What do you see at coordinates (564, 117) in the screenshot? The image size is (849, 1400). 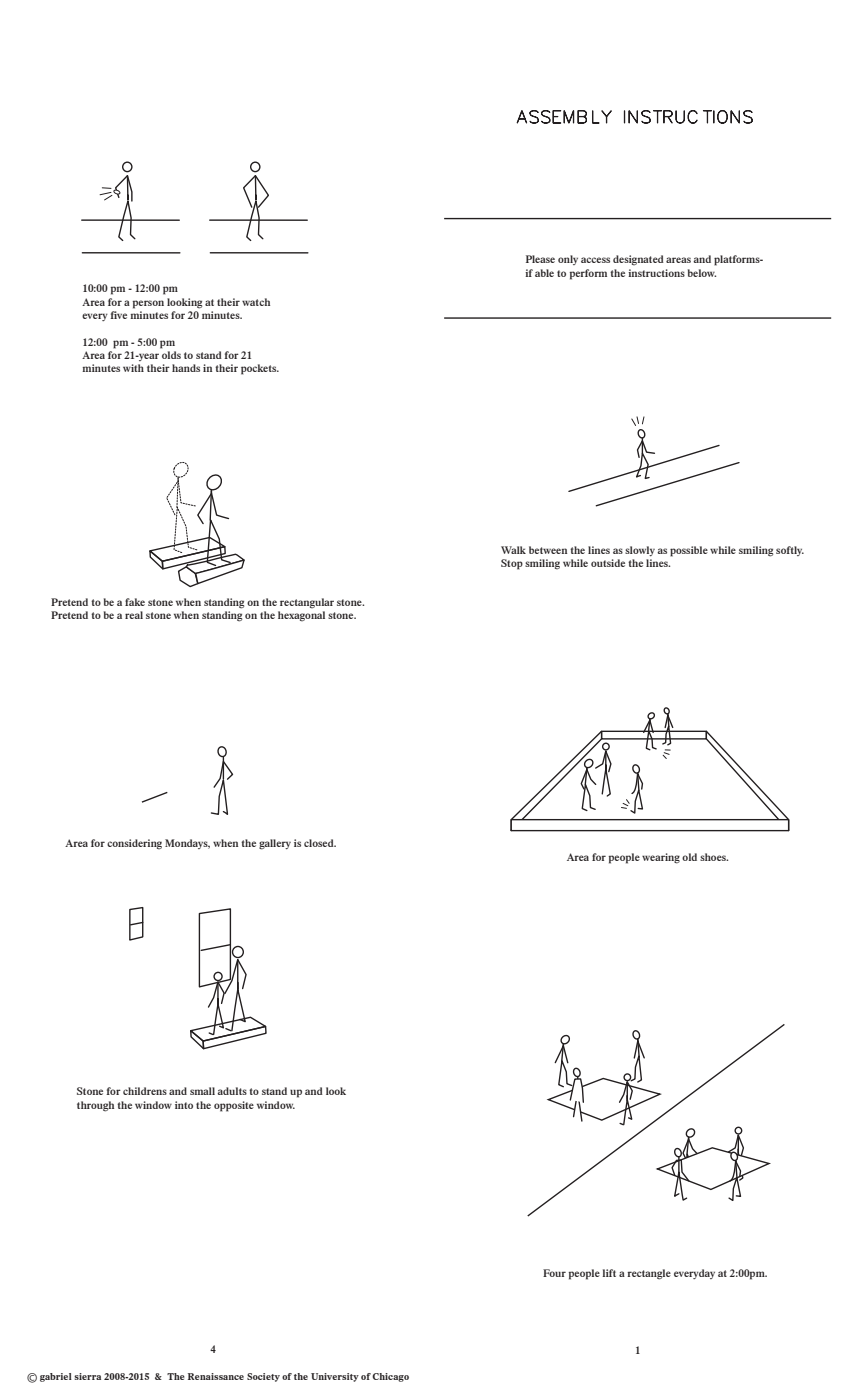 I see `ASSEMBLY` at bounding box center [564, 117].
